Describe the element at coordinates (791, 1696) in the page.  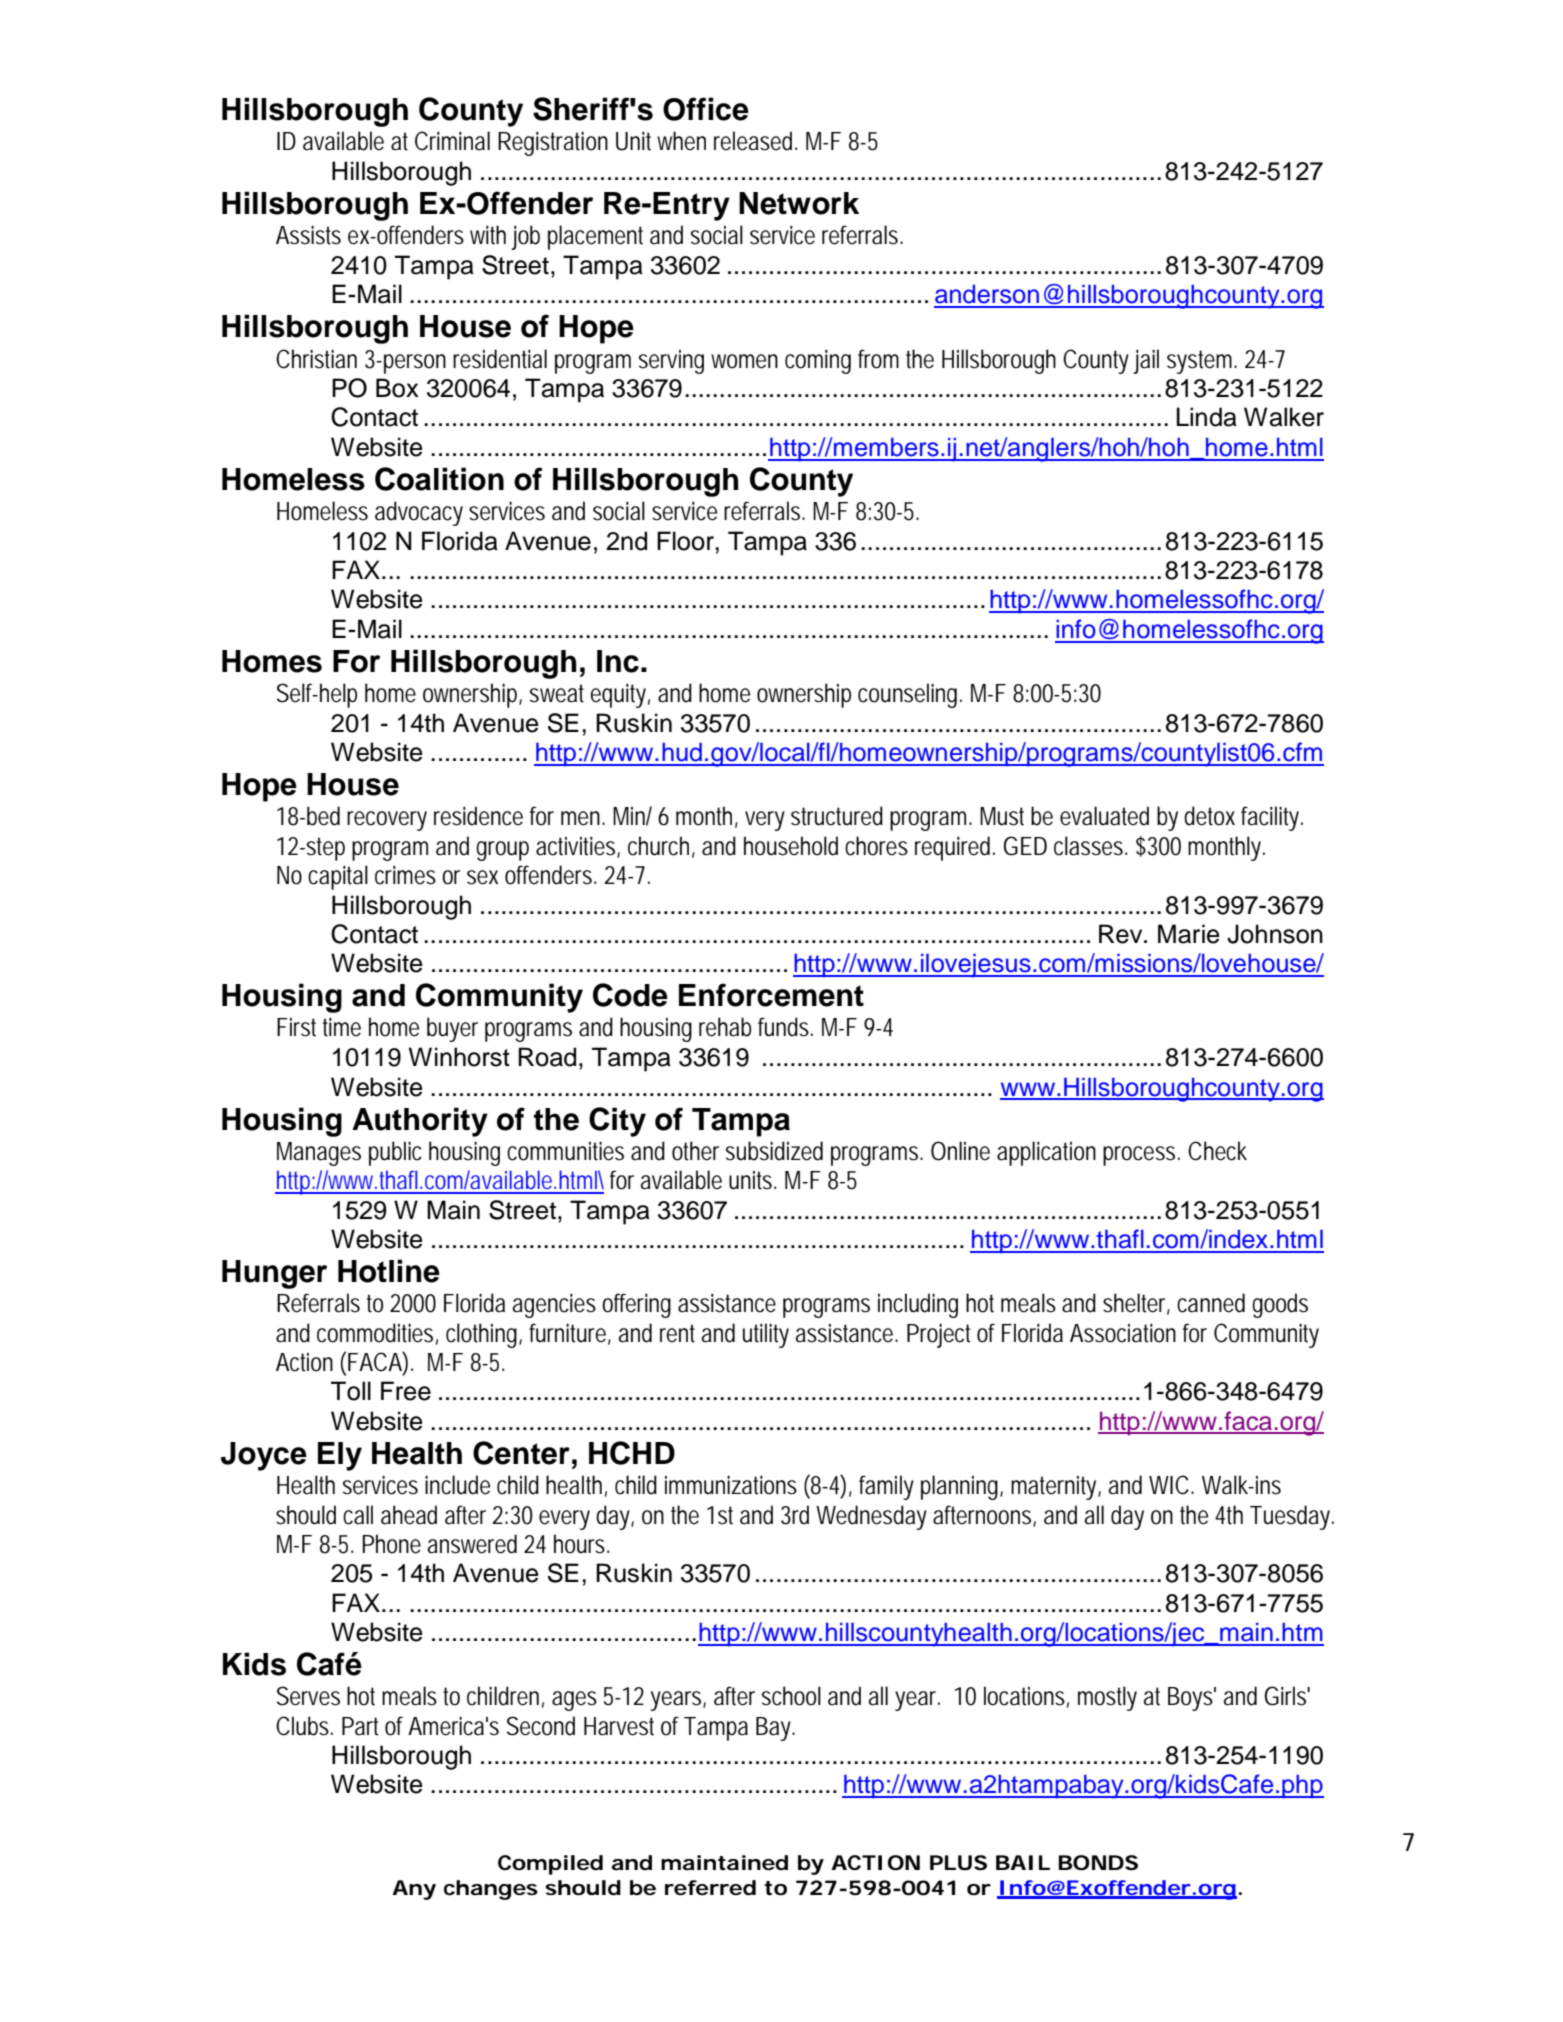
I see `school` at that location.
